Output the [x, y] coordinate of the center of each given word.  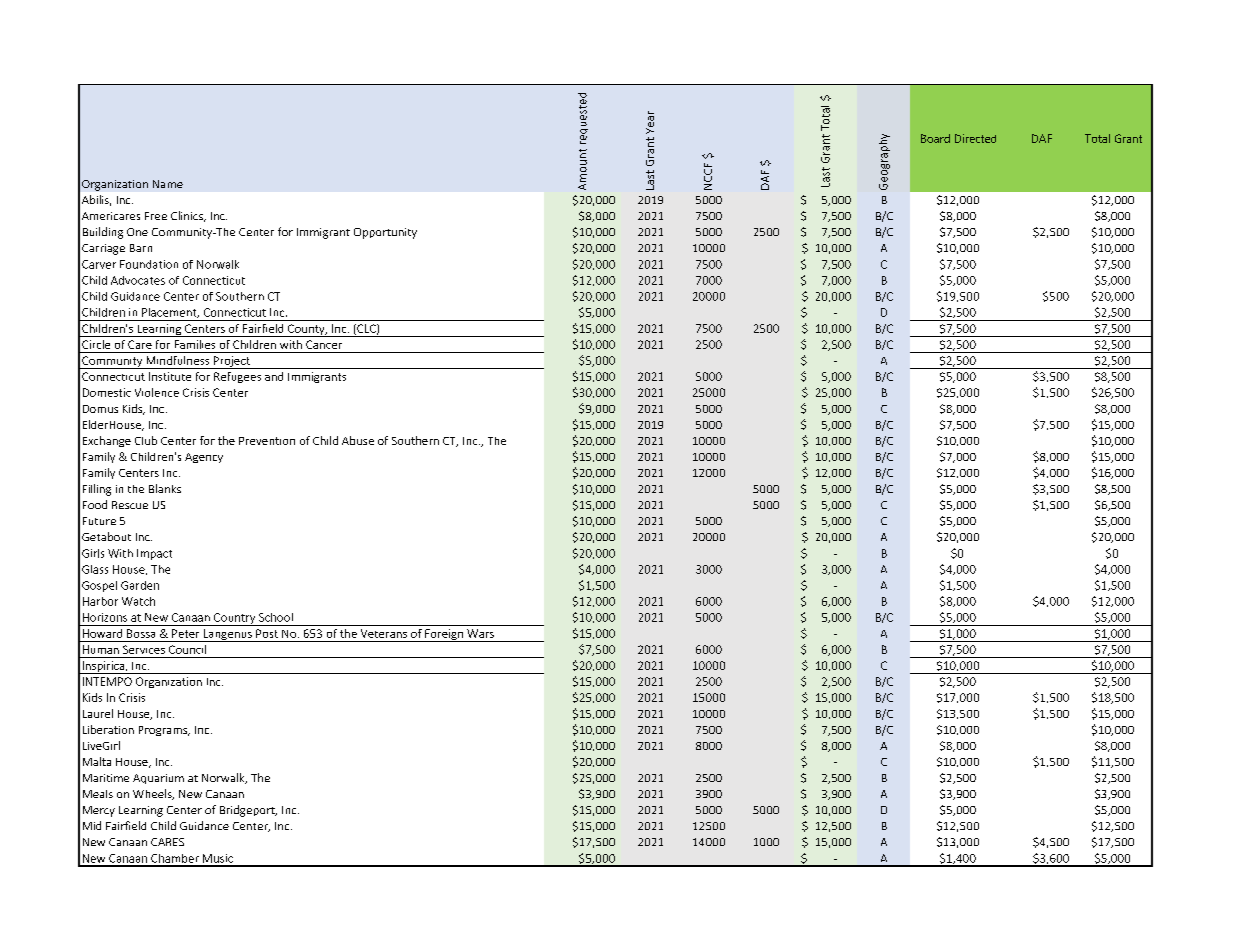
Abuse [358, 440]
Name [168, 184]
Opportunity [385, 233]
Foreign [444, 635]
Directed [975, 138]
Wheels [153, 794]
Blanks [165, 488]
